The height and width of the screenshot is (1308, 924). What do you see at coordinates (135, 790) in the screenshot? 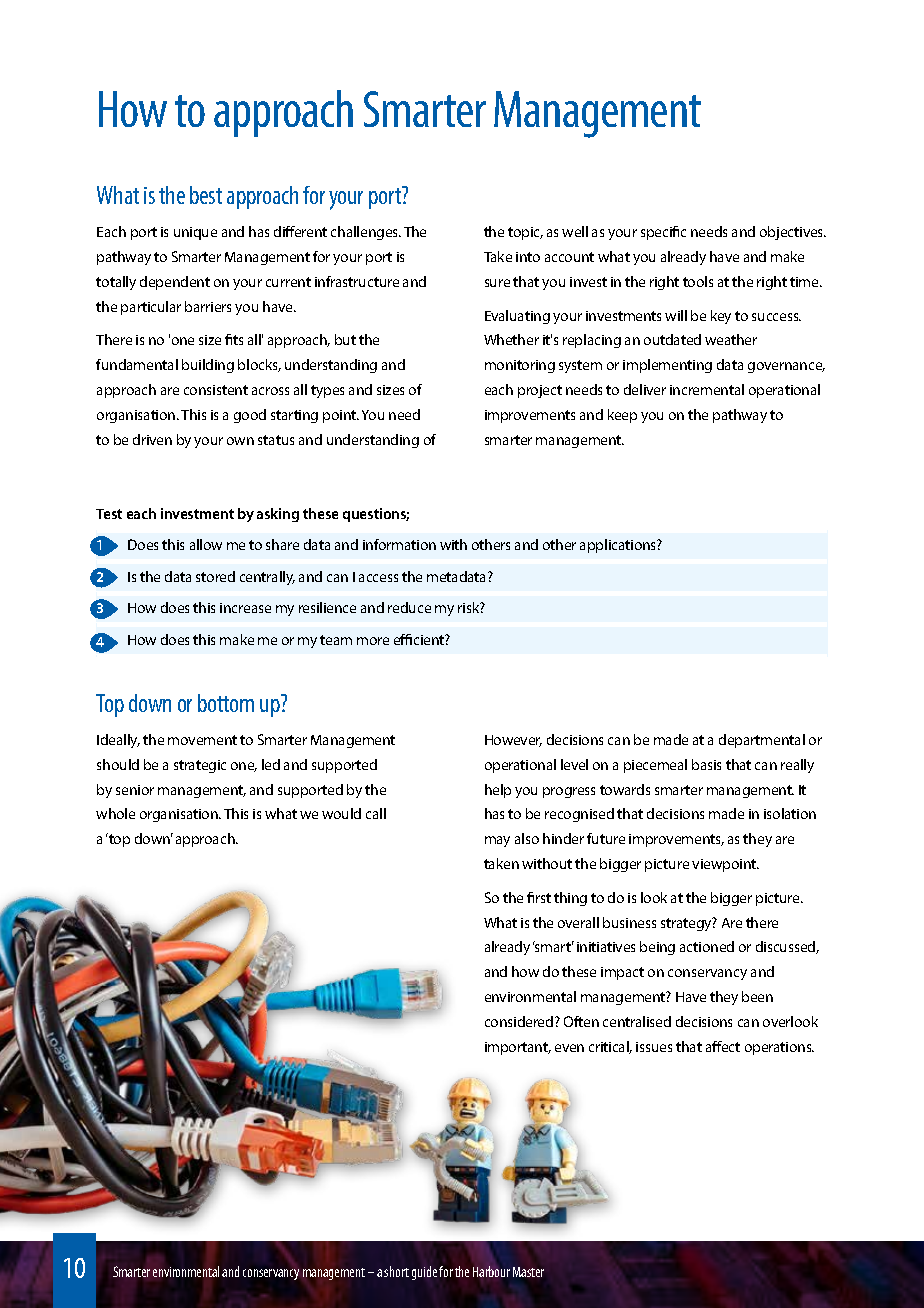
I see `senior` at bounding box center [135, 790].
